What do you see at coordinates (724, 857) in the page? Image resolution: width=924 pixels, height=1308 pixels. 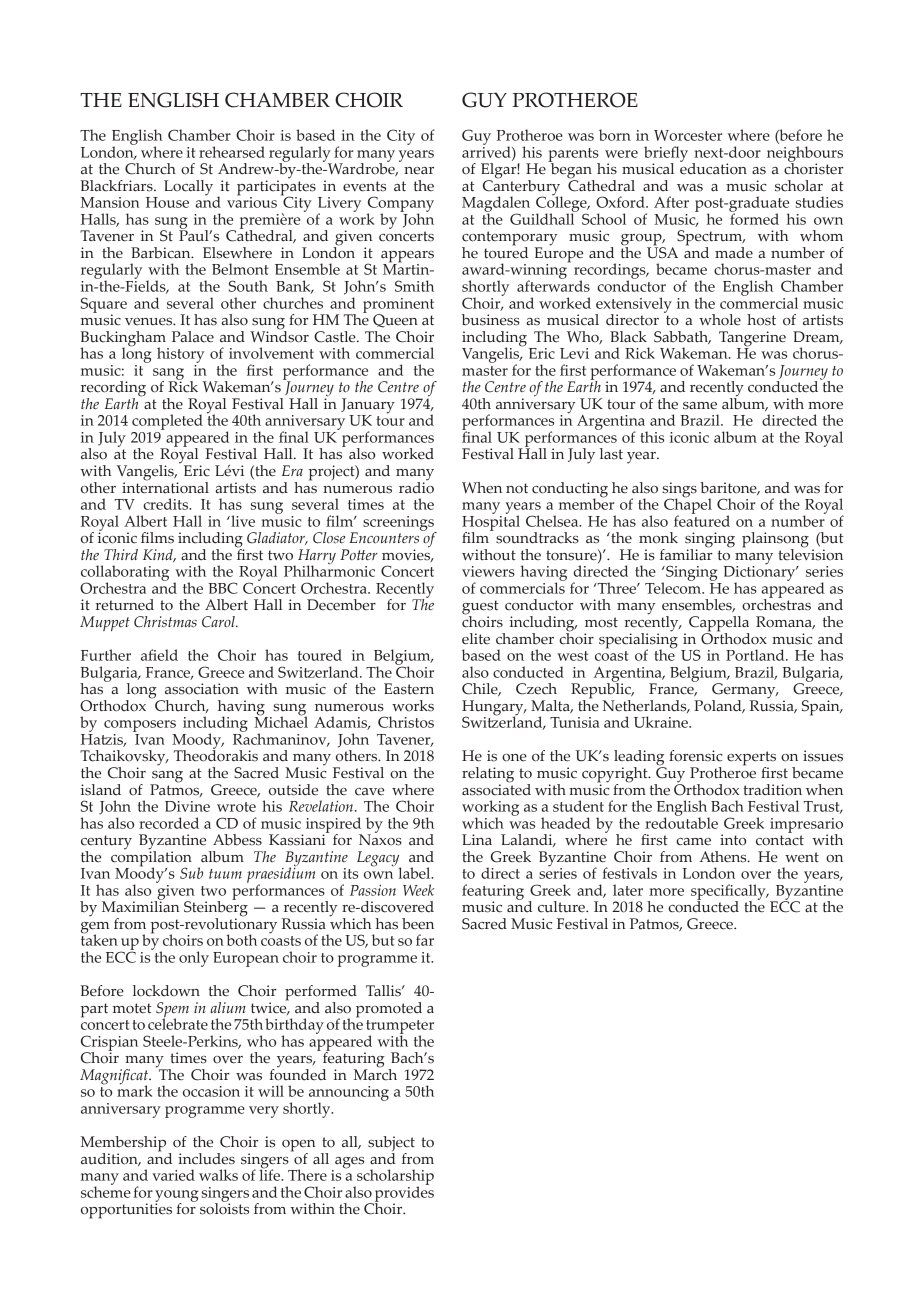 I see `Athens` at bounding box center [724, 857].
